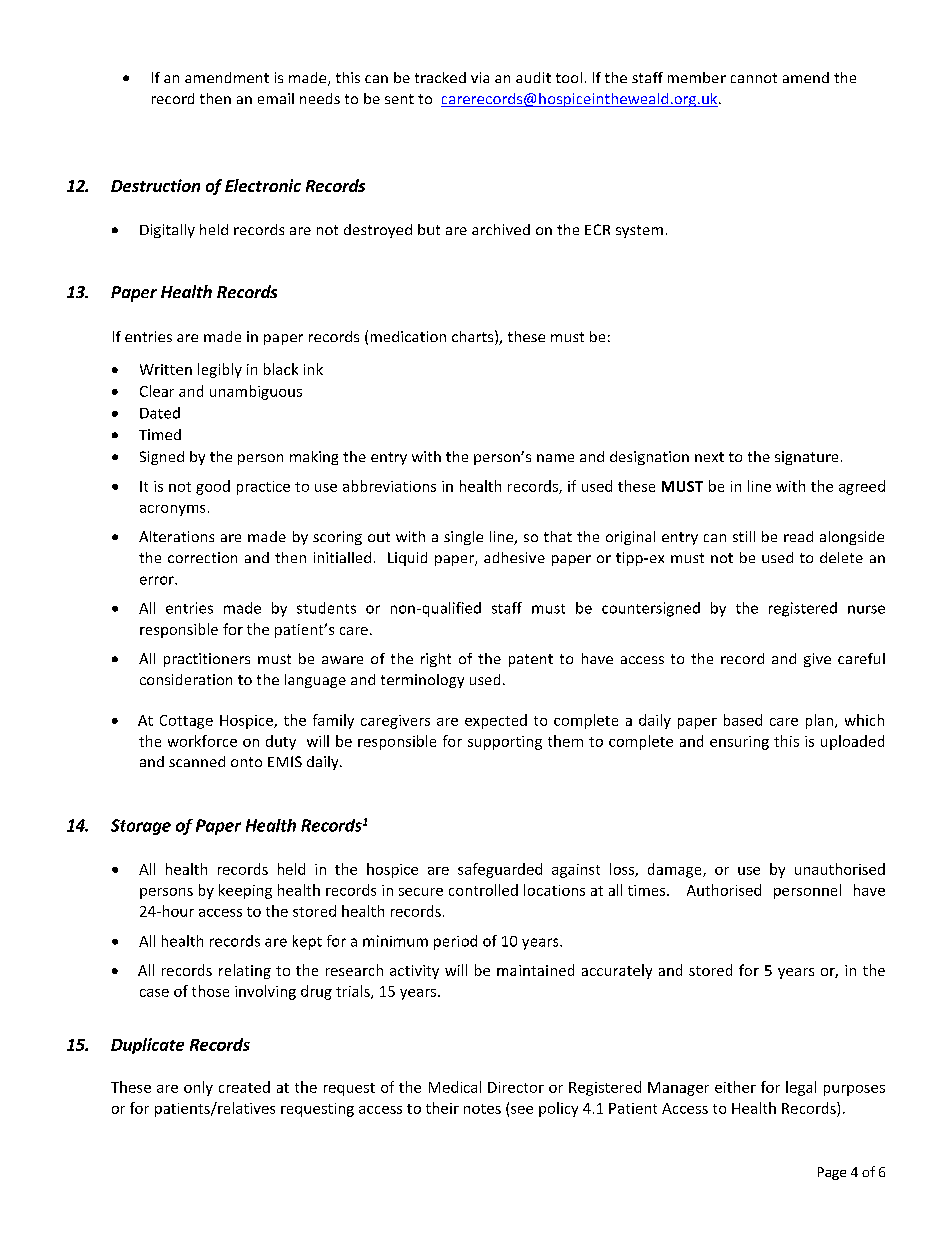 This screenshot has height=1233, width=952. What do you see at coordinates (866, 609) in the screenshot?
I see `nurse` at bounding box center [866, 609].
